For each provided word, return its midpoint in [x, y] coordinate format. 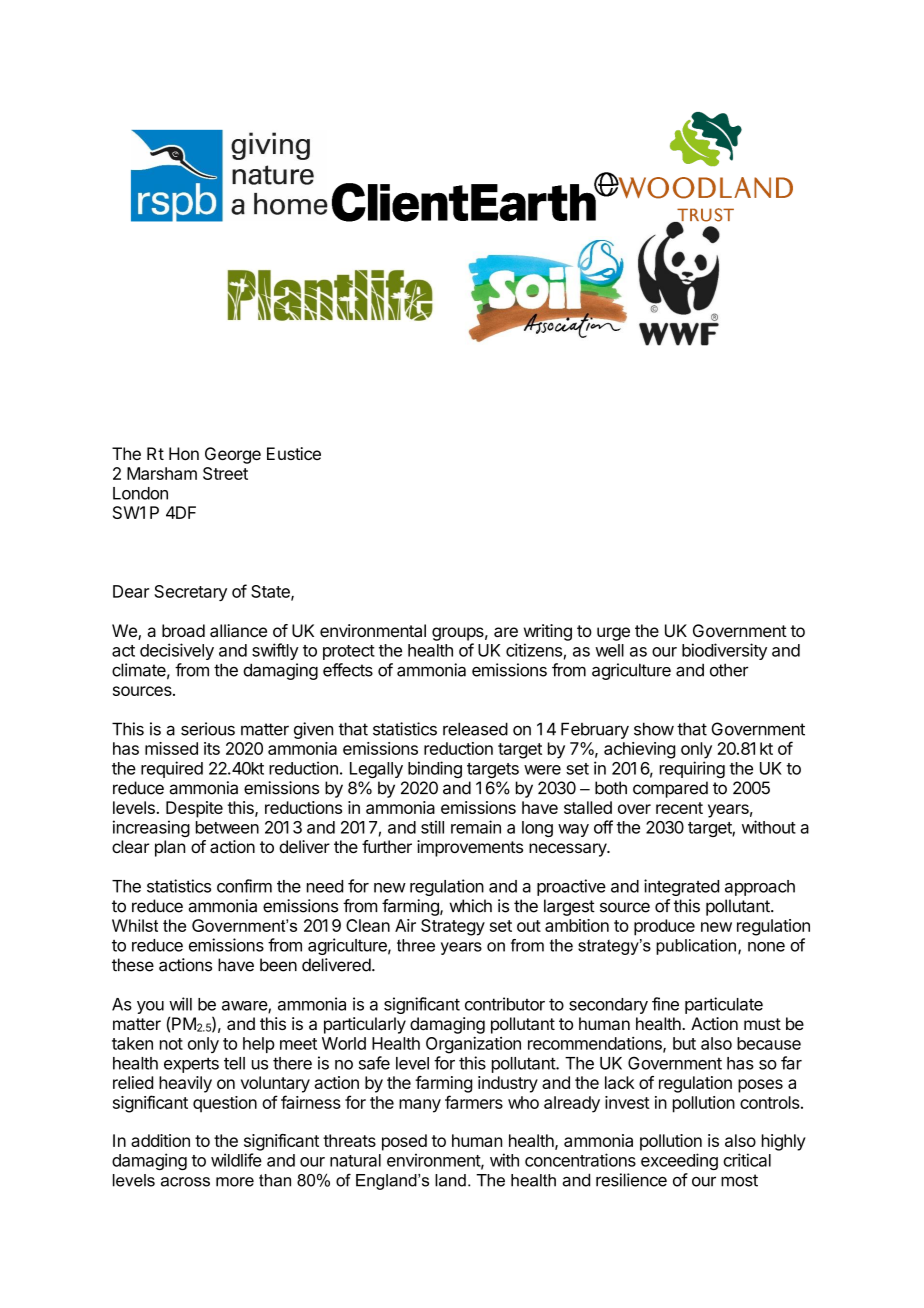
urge [613, 634]
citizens [534, 650]
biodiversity [724, 651]
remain [476, 827]
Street [225, 473]
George [233, 455]
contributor [505, 1004]
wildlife [236, 1160]
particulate [724, 1005]
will [180, 1004]
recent [679, 808]
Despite [194, 809]
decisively [177, 651]
